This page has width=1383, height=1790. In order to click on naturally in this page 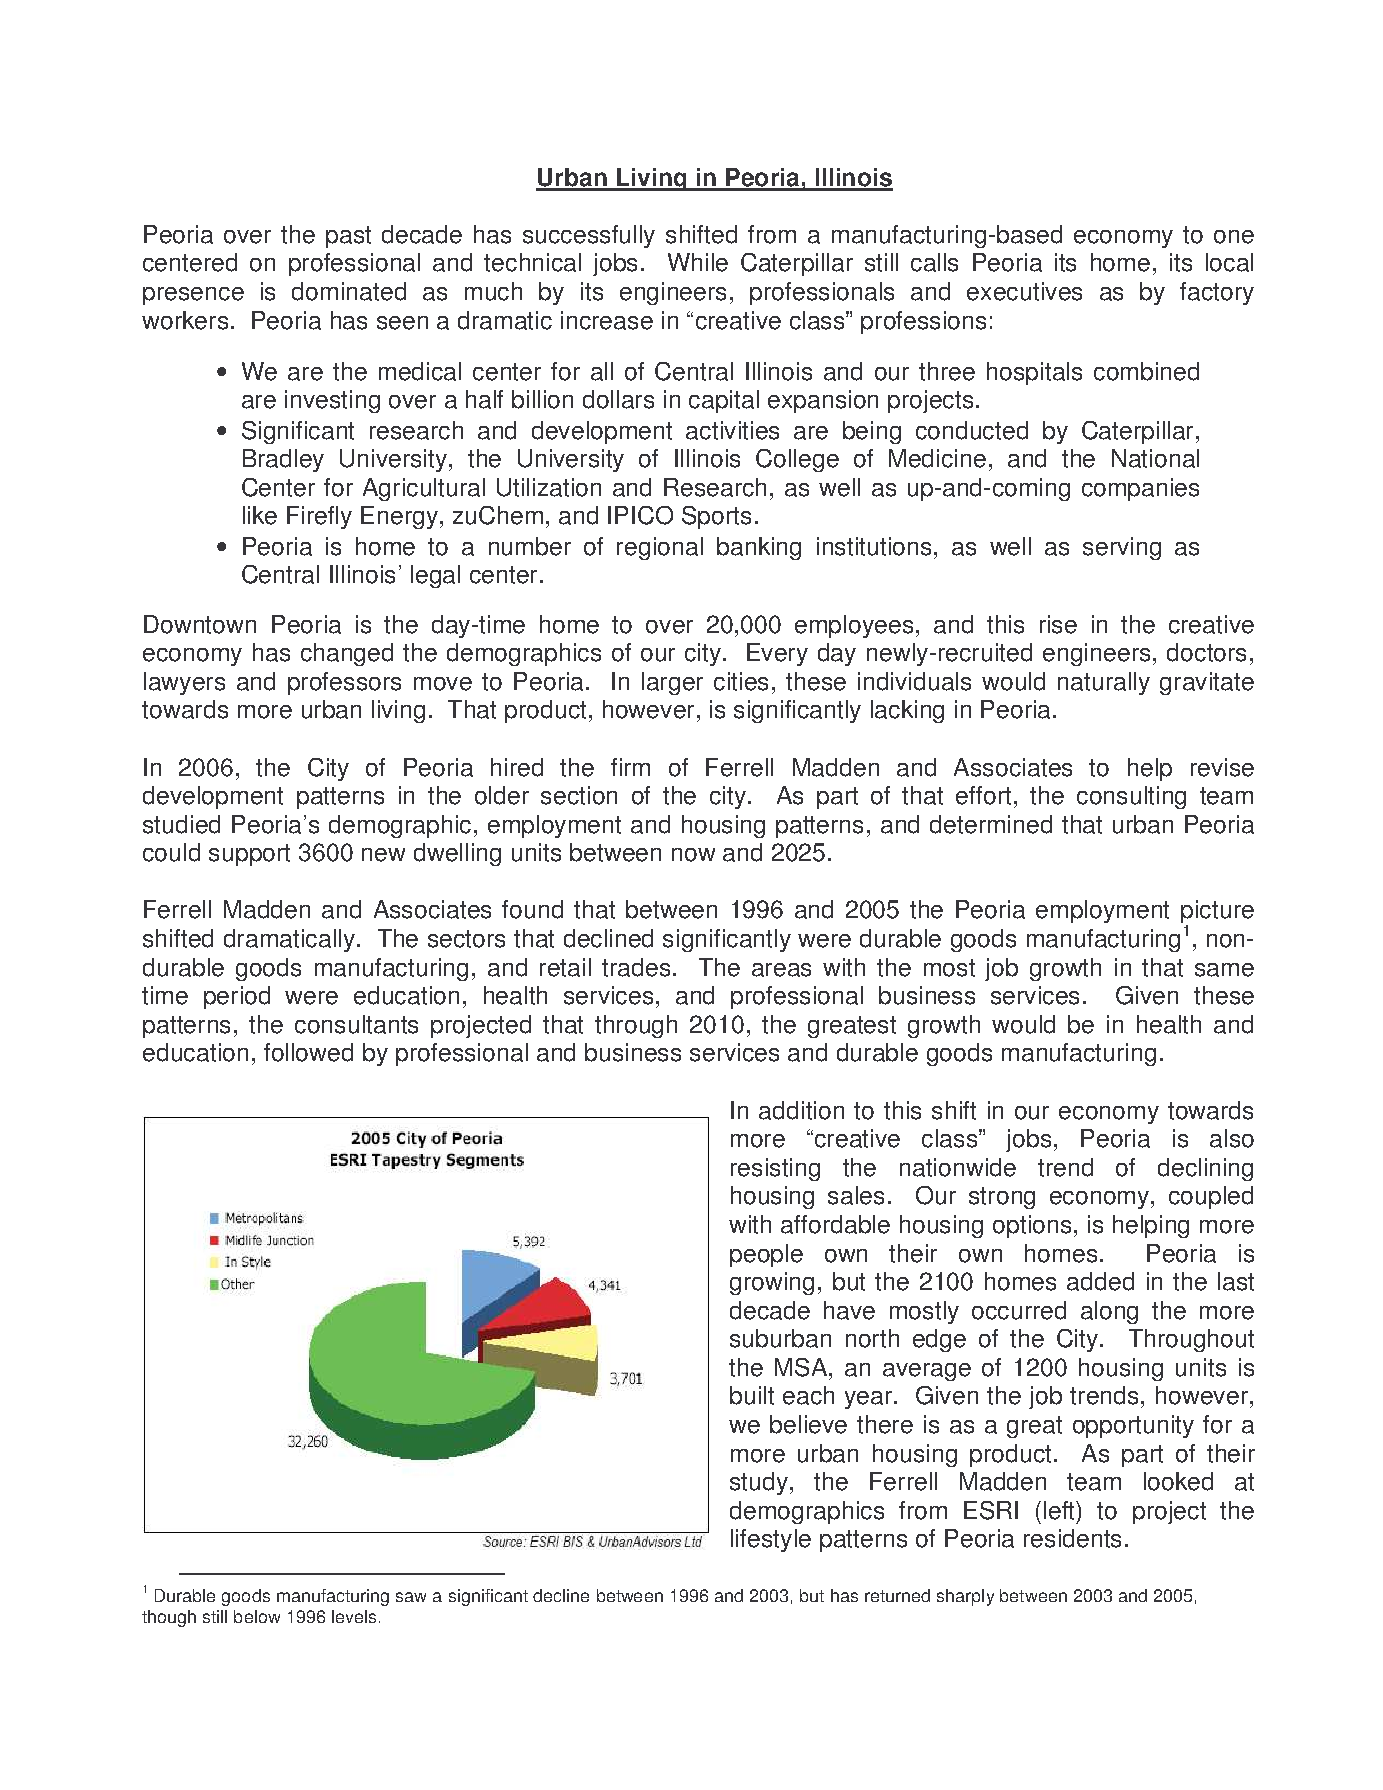, I will do `click(1104, 683)`.
